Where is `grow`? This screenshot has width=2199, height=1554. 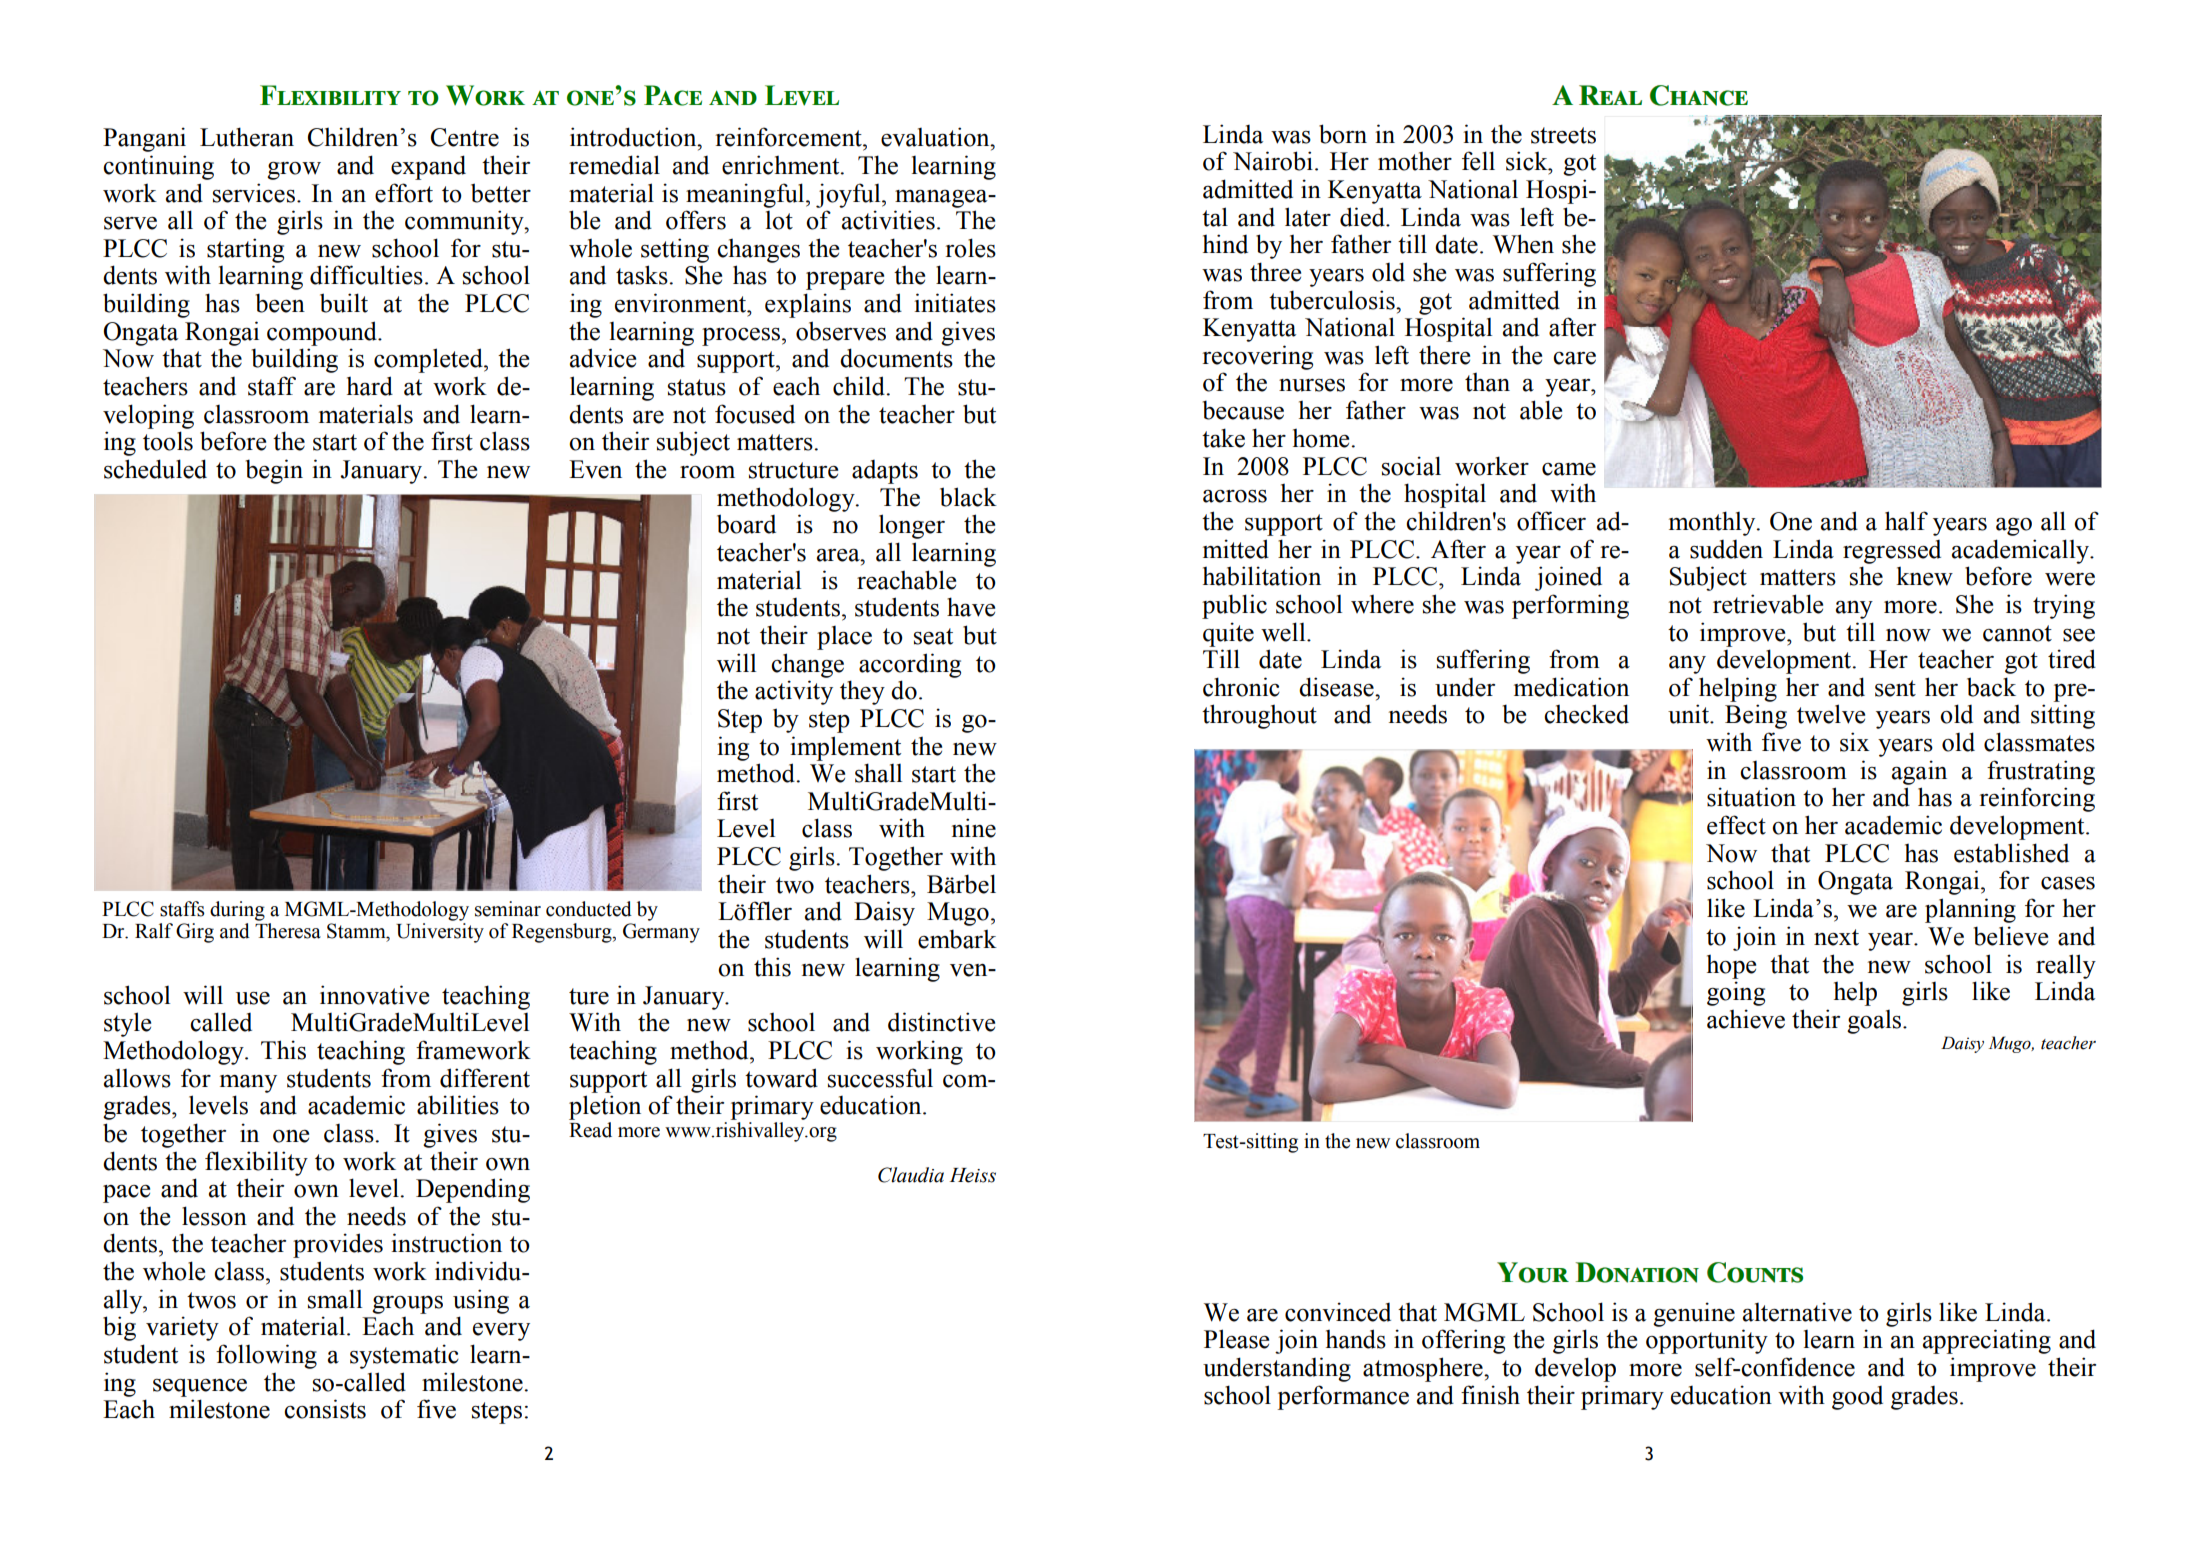 grow is located at coordinates (294, 171).
